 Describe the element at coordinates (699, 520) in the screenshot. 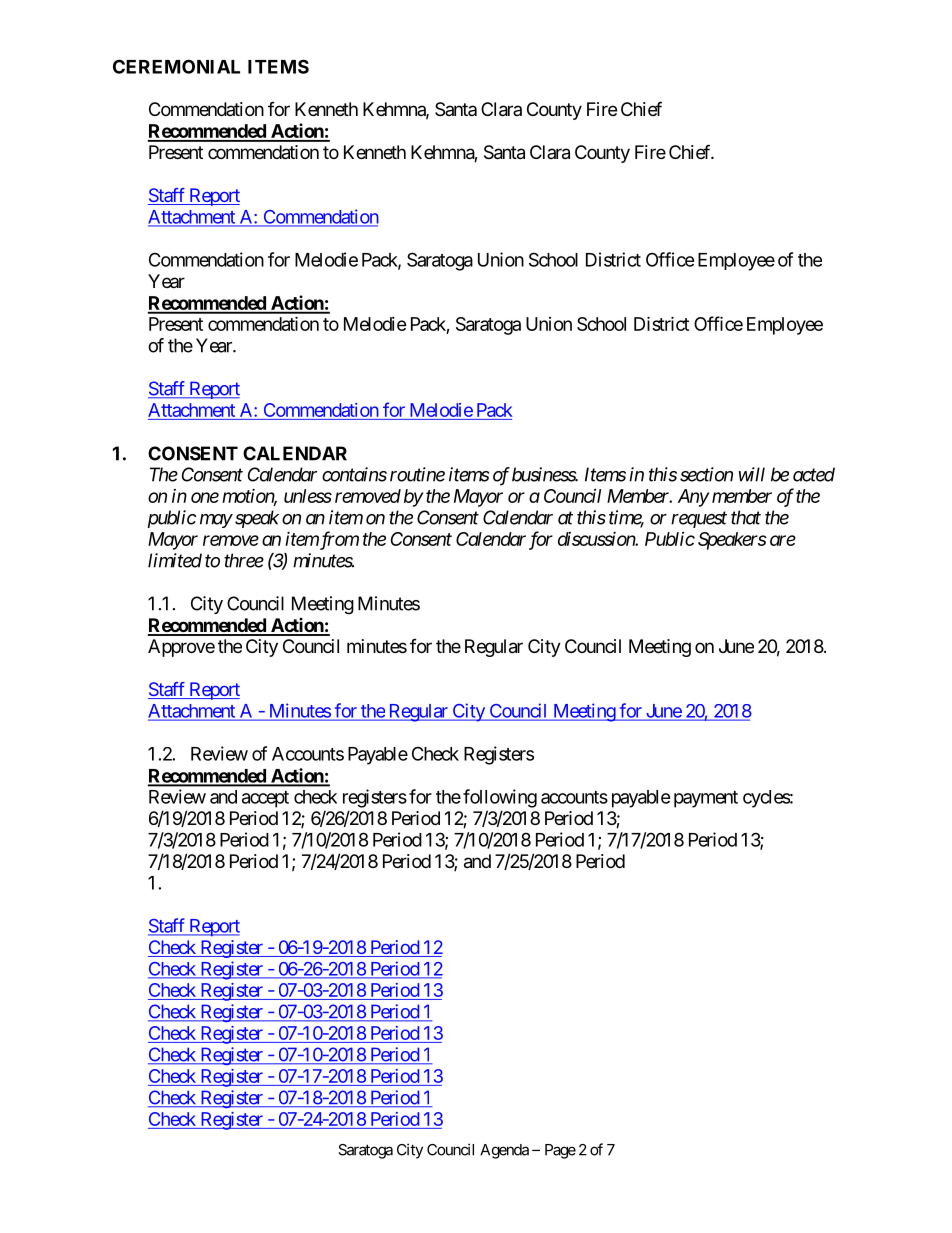

I see `request` at that location.
